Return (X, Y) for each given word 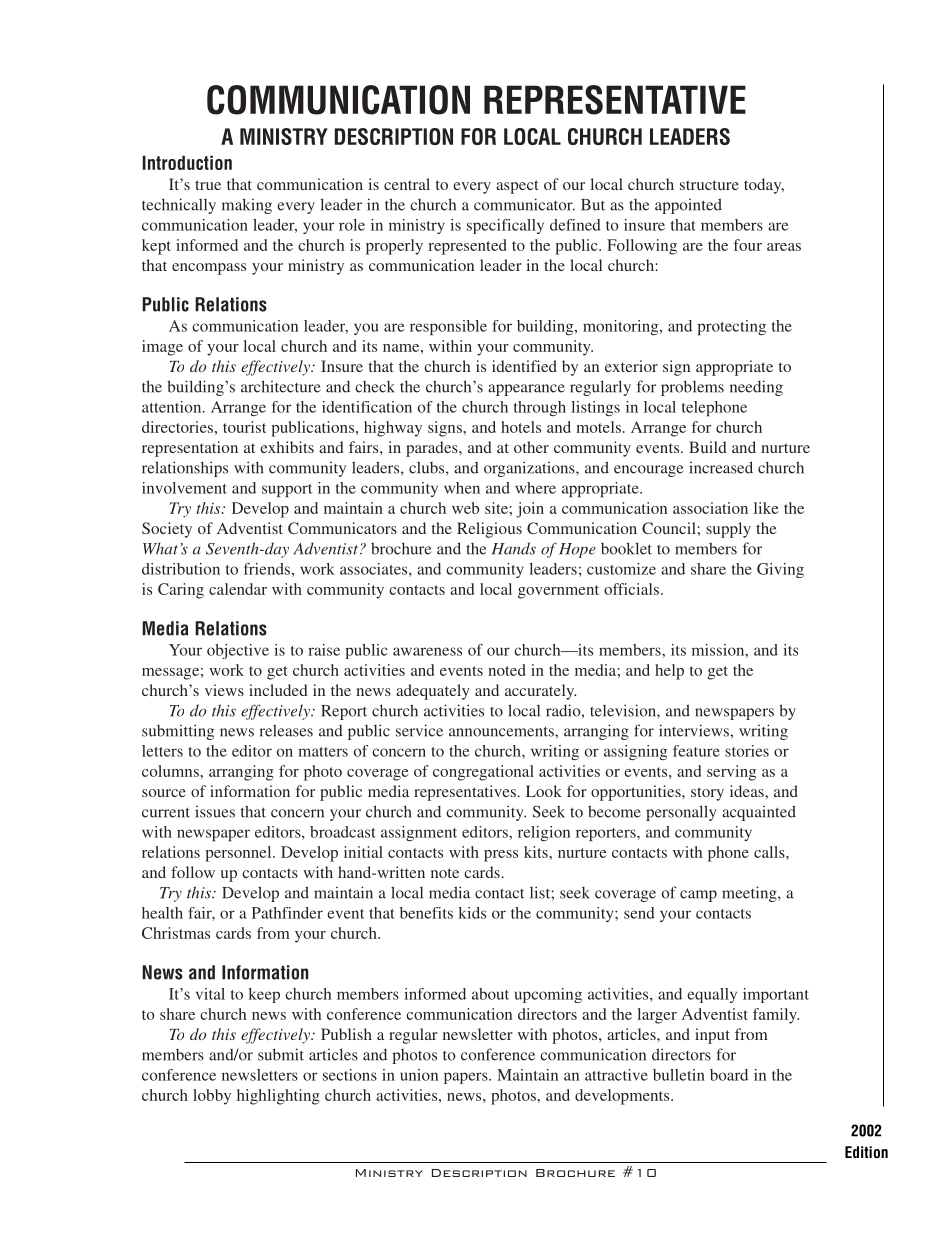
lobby (212, 1097)
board (729, 1075)
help (669, 672)
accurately (540, 692)
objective (238, 651)
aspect (517, 187)
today (764, 186)
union (419, 1075)
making (247, 206)
